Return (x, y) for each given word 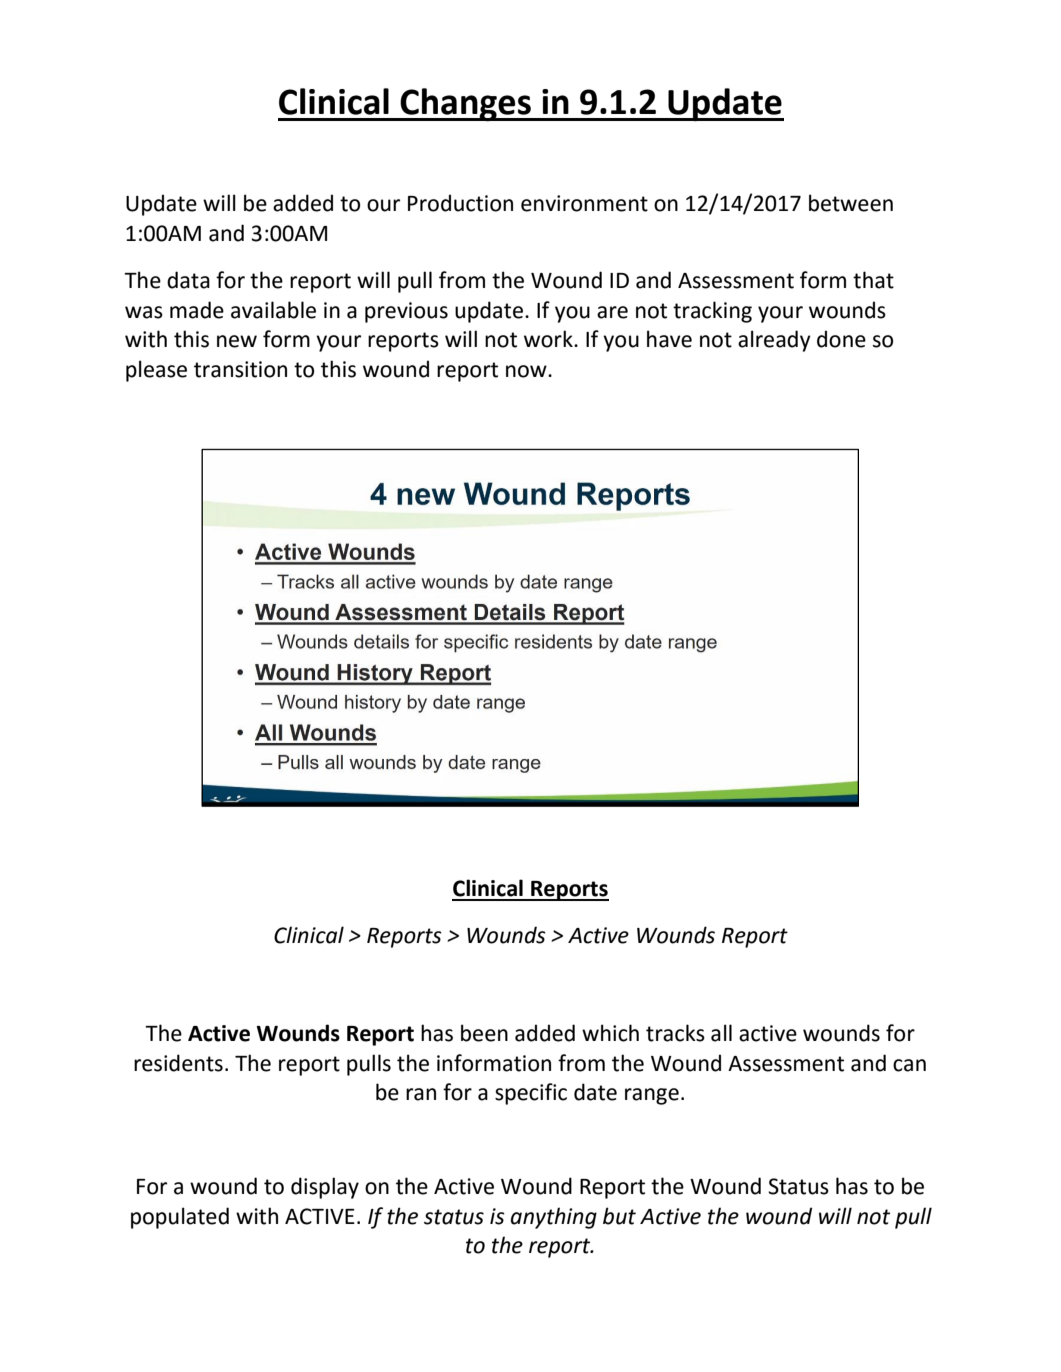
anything (554, 1218)
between (851, 203)
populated (180, 1218)
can (909, 1065)
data (188, 280)
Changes (466, 104)
